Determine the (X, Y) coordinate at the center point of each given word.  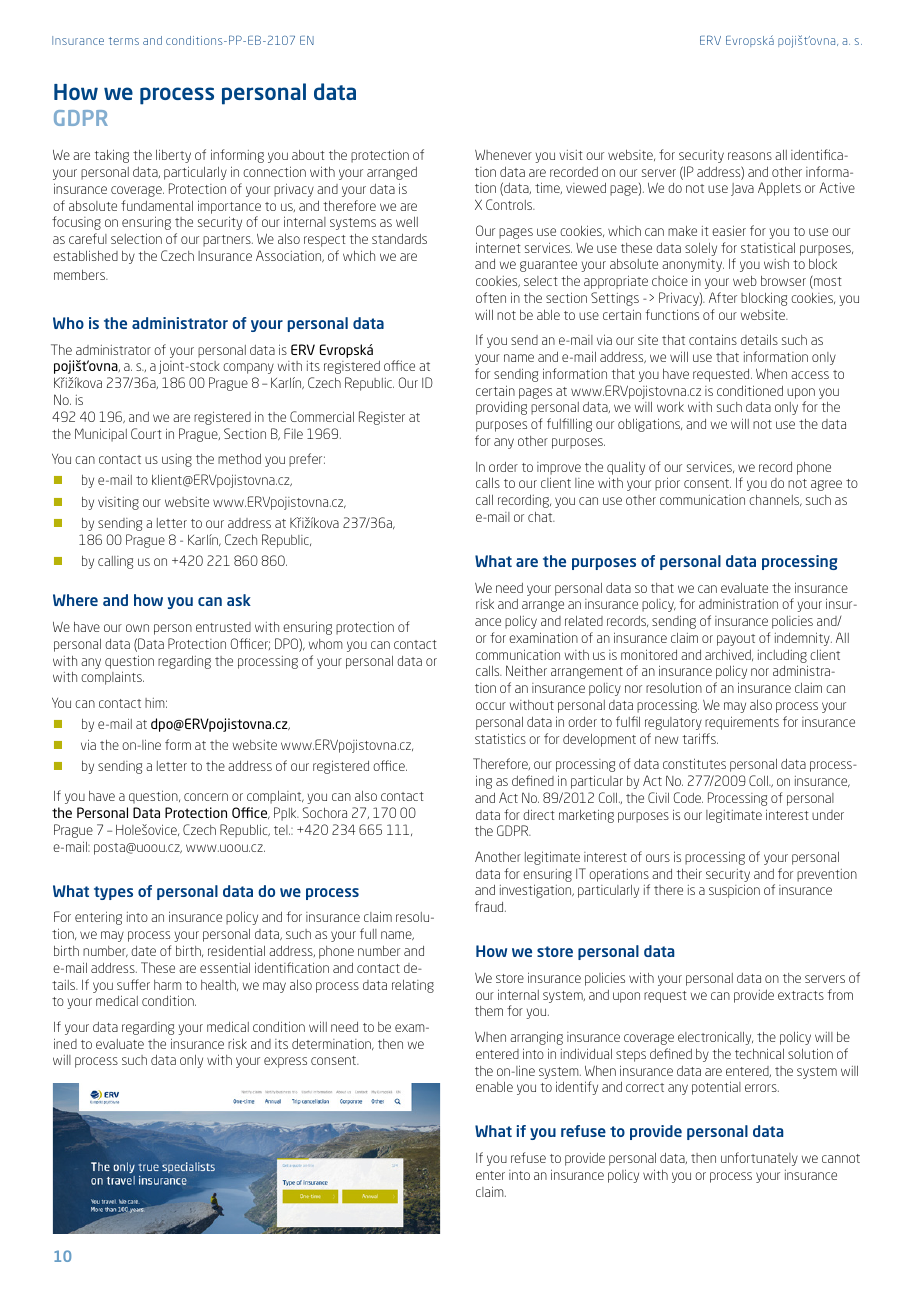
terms (124, 41)
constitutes (694, 763)
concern (206, 797)
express (285, 1062)
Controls (510, 204)
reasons (750, 156)
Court (146, 433)
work (670, 407)
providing (501, 408)
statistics (500, 738)
